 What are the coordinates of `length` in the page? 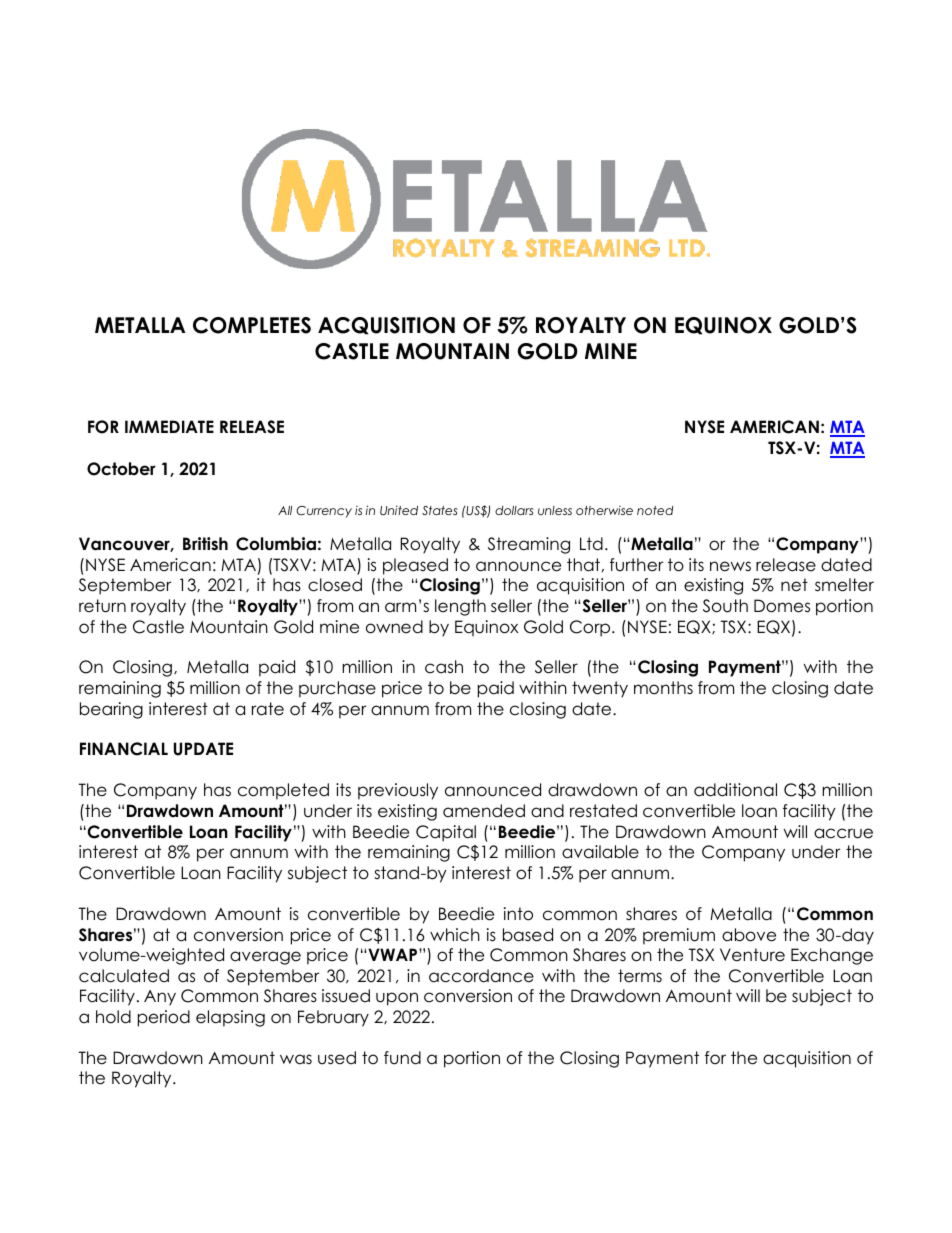 It's located at (460, 607).
